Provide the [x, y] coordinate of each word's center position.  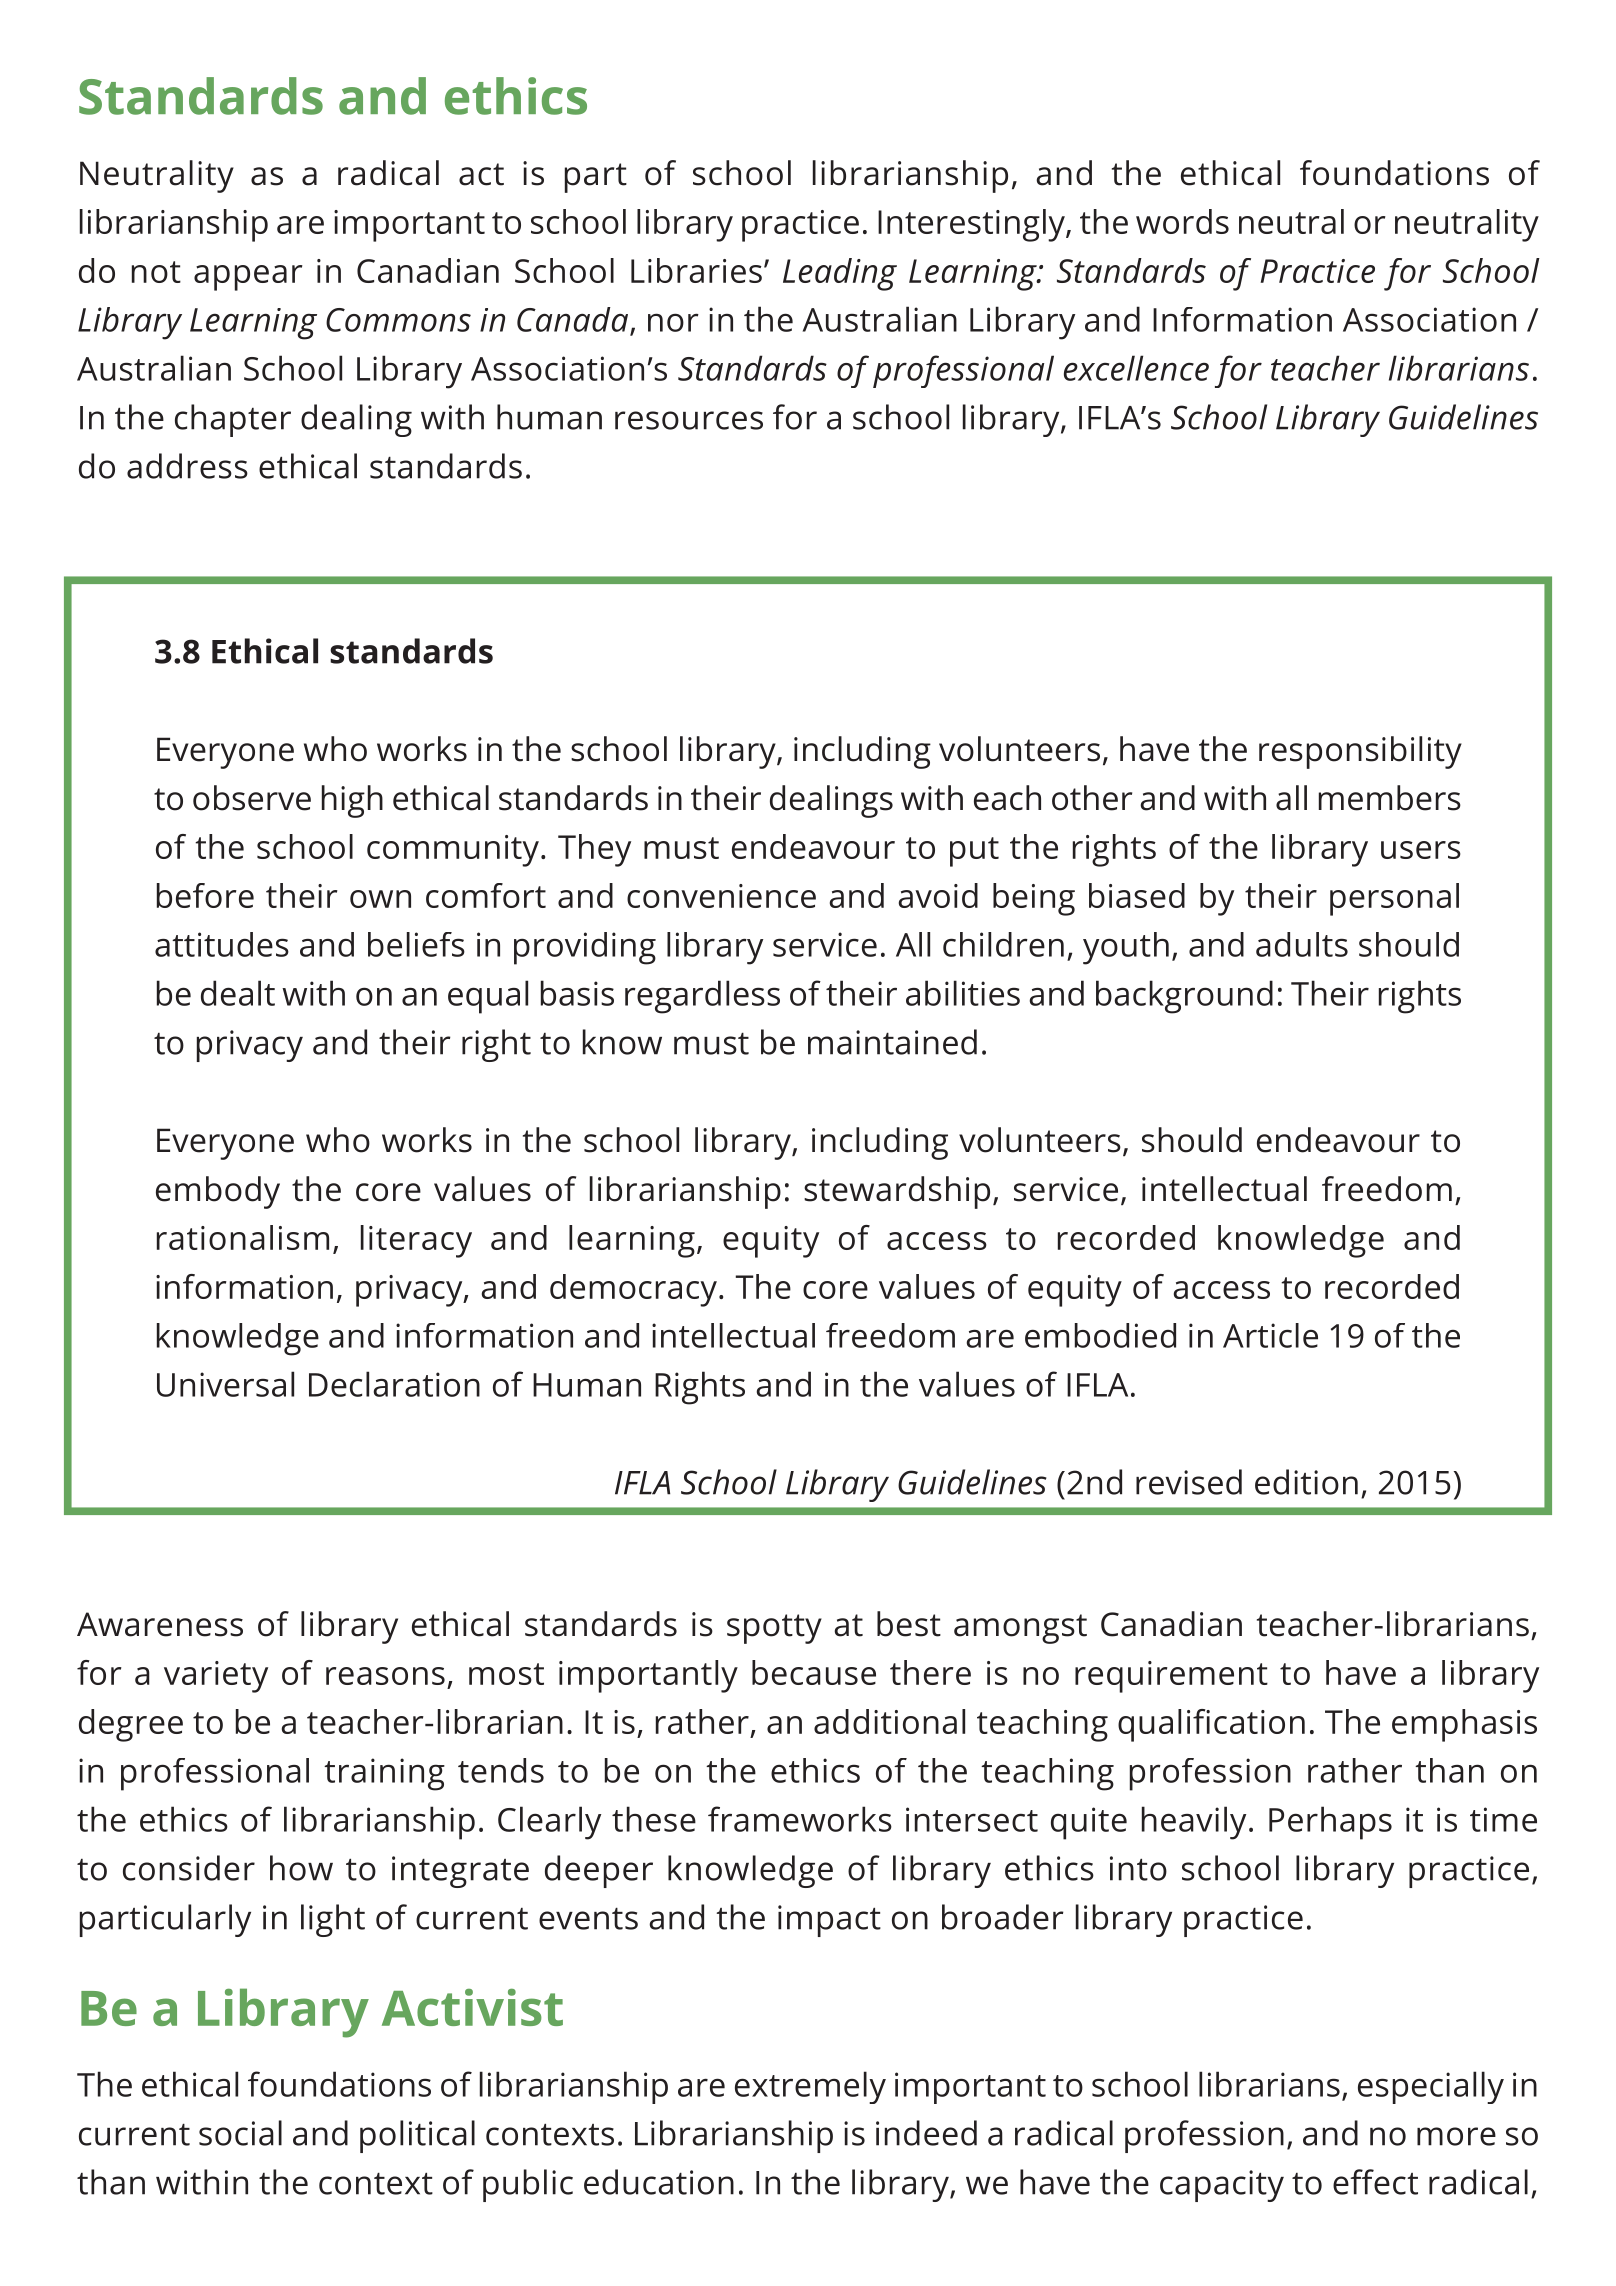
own [380, 899]
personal [1394, 899]
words [1182, 221]
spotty [774, 1629]
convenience [721, 896]
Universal [225, 1384]
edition [1306, 1482]
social [240, 2133]
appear [248, 278]
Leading [840, 274]
